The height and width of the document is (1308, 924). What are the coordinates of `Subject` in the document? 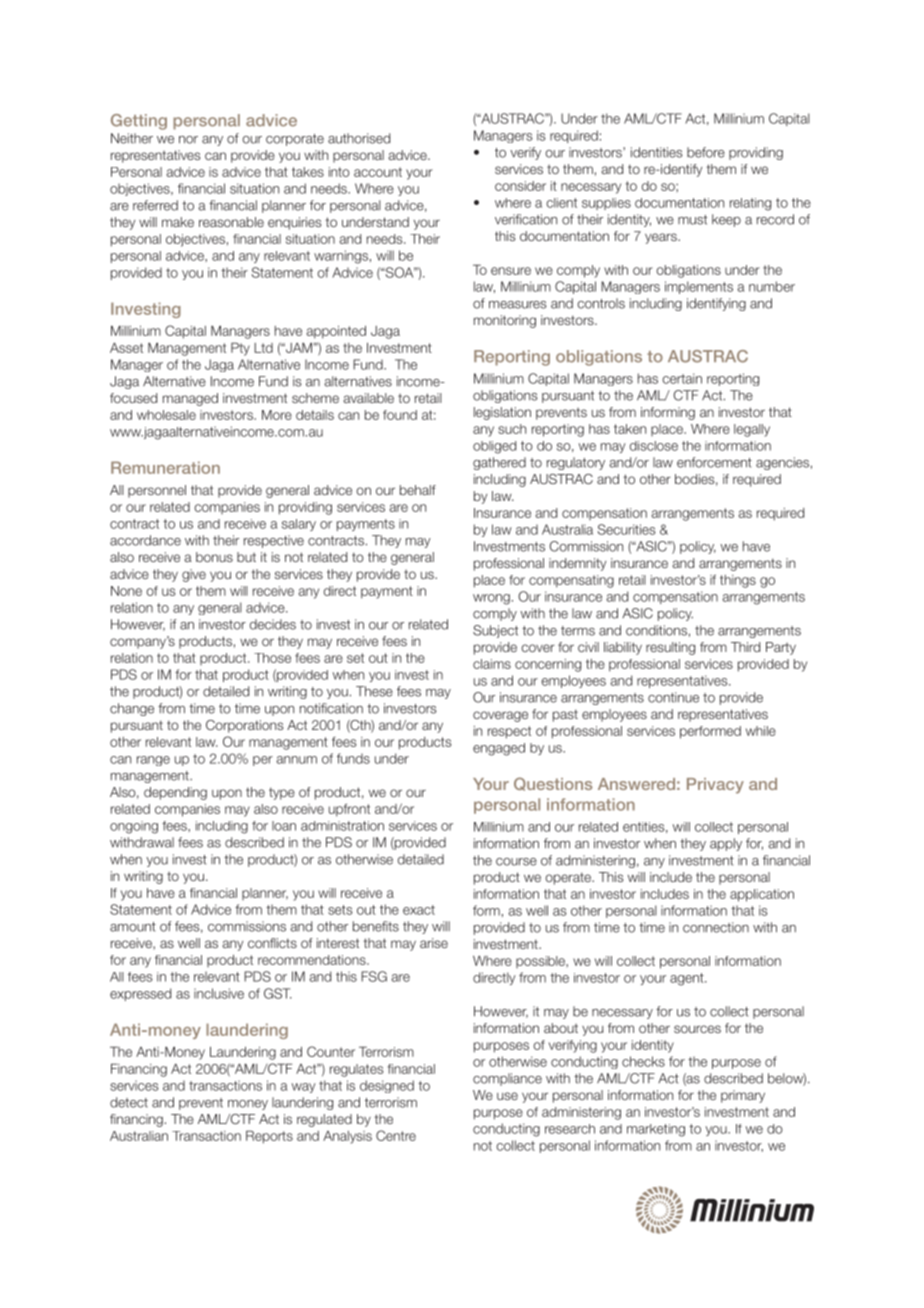 It's located at (495, 631).
